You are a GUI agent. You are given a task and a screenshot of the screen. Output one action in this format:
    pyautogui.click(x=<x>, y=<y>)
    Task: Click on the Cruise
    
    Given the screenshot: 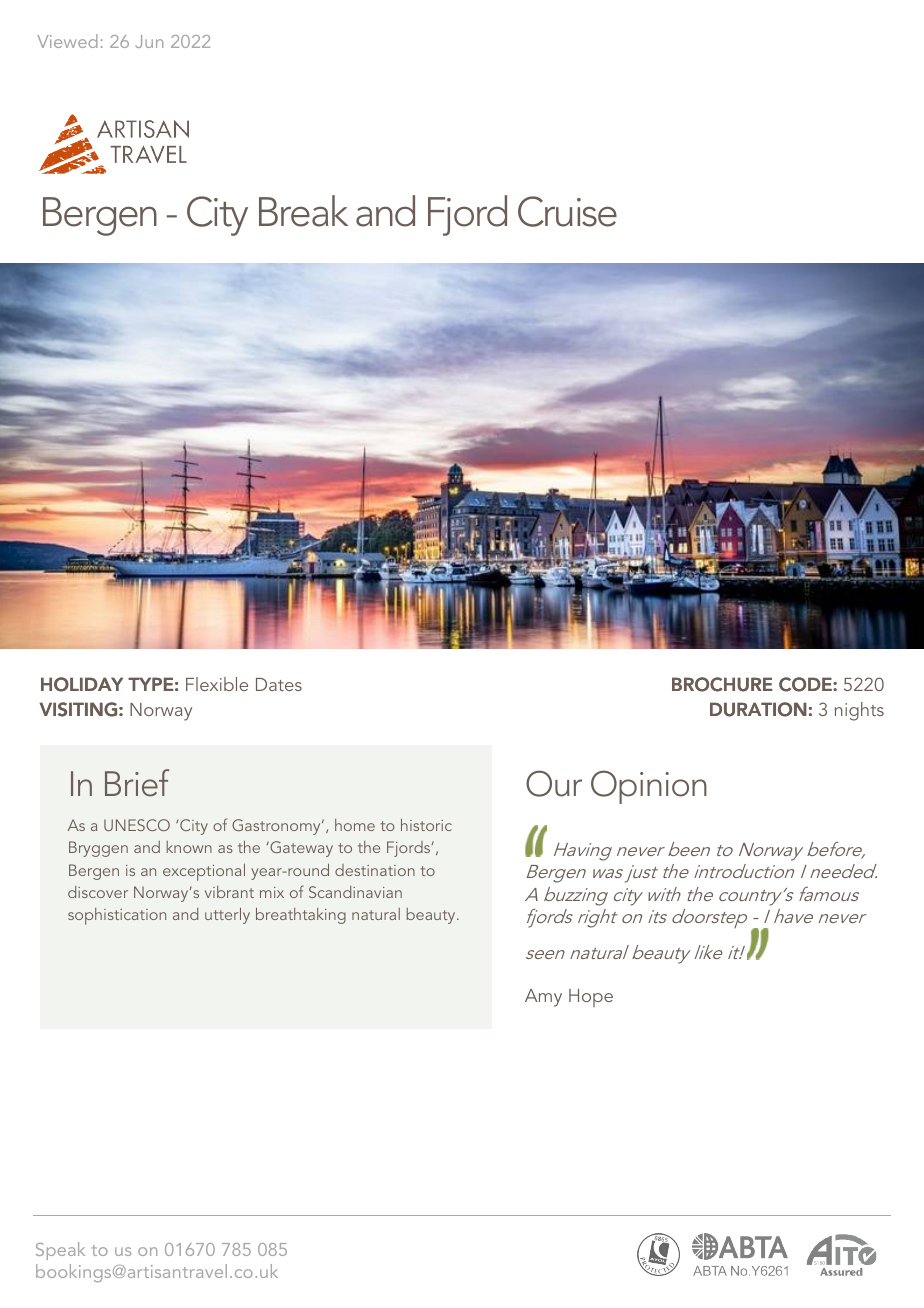 What is the action you would take?
    pyautogui.click(x=567, y=211)
